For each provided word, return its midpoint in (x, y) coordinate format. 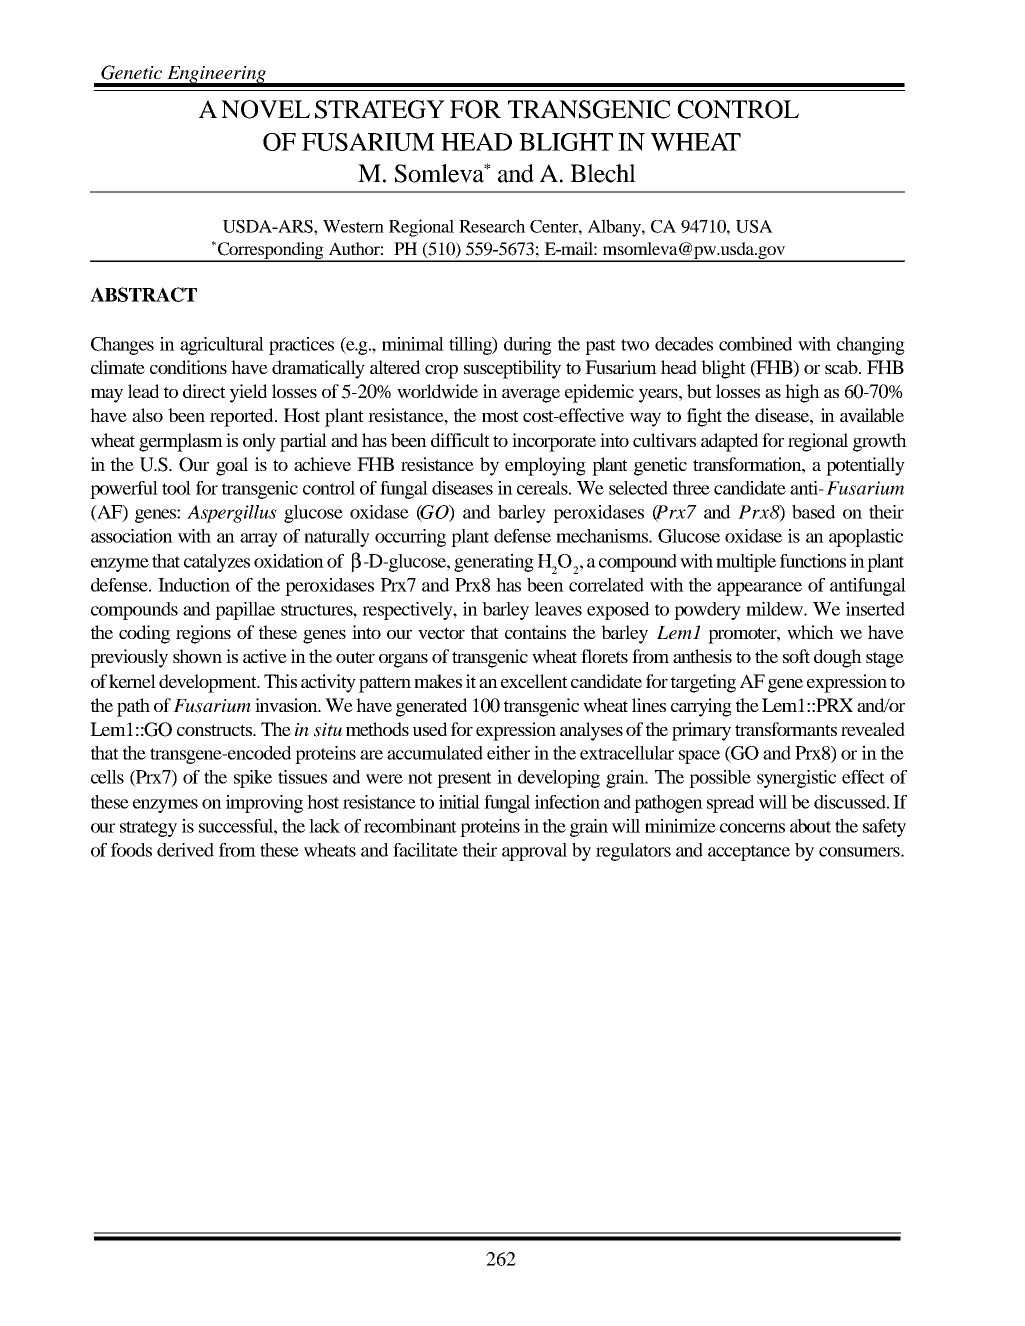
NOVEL (265, 109)
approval (534, 852)
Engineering (216, 76)
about (810, 826)
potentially (865, 466)
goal (232, 466)
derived (185, 850)
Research (492, 226)
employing (545, 466)
